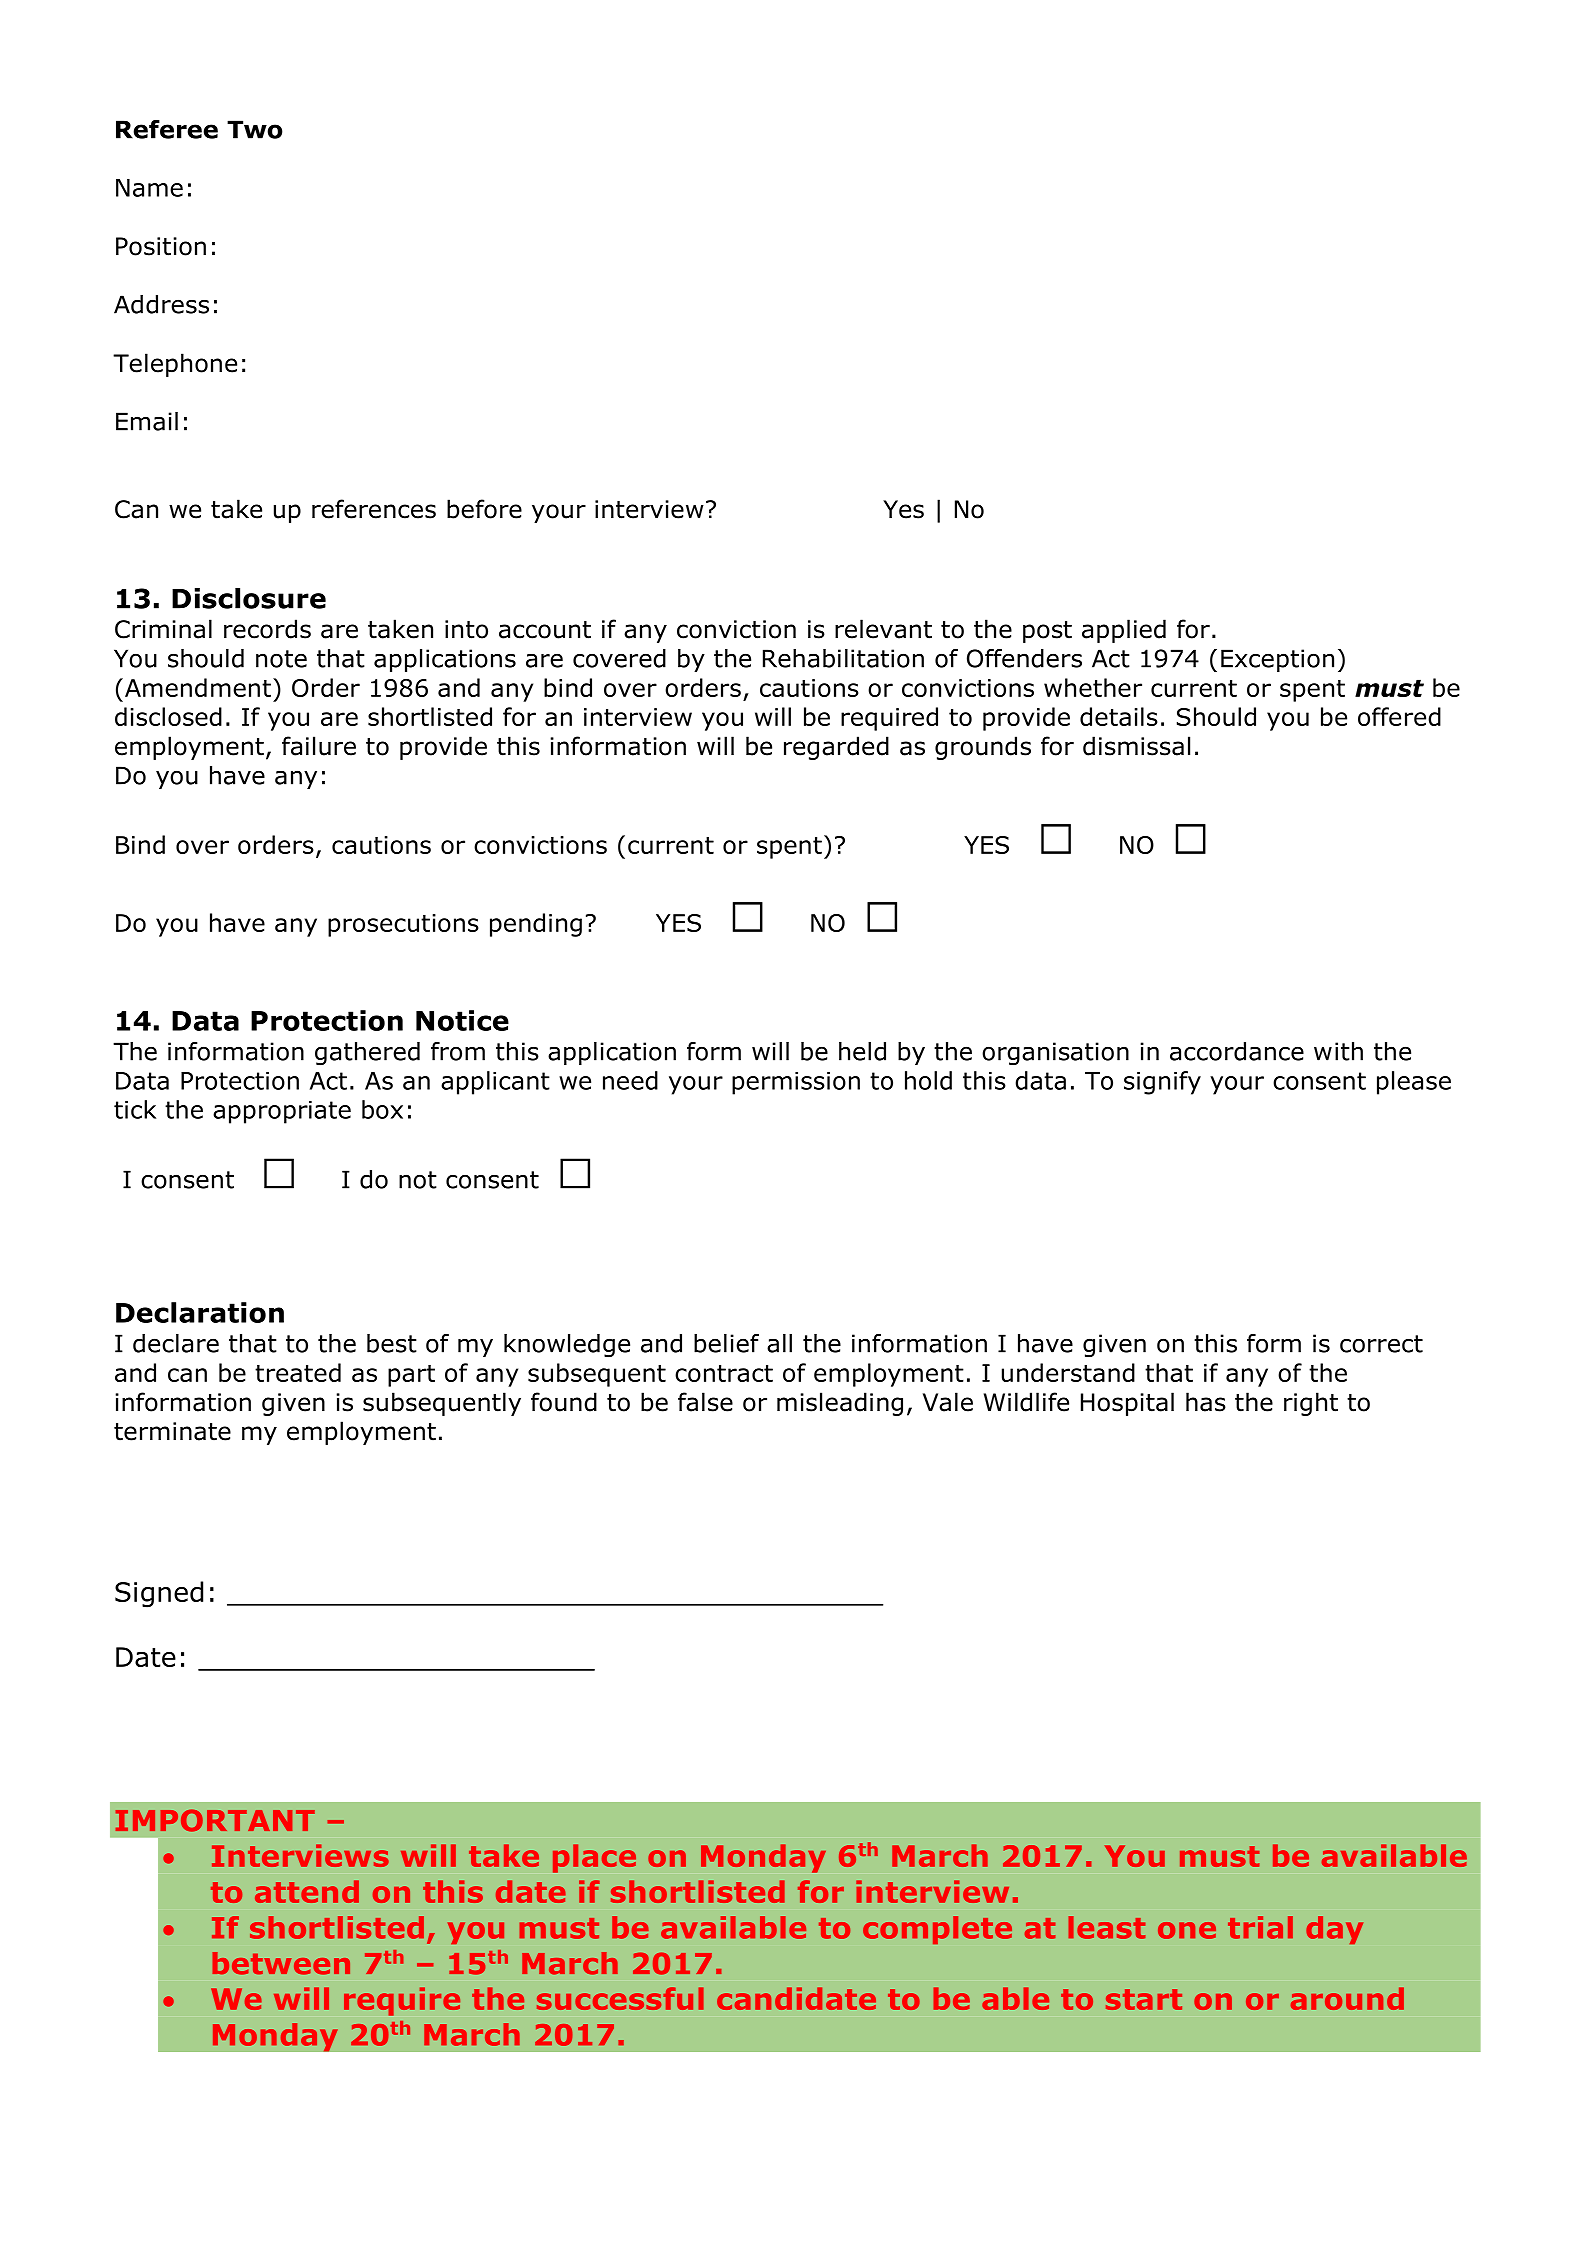 The height and width of the document is (2249, 1590). What do you see at coordinates (1124, 631) in the document?
I see `applied` at bounding box center [1124, 631].
